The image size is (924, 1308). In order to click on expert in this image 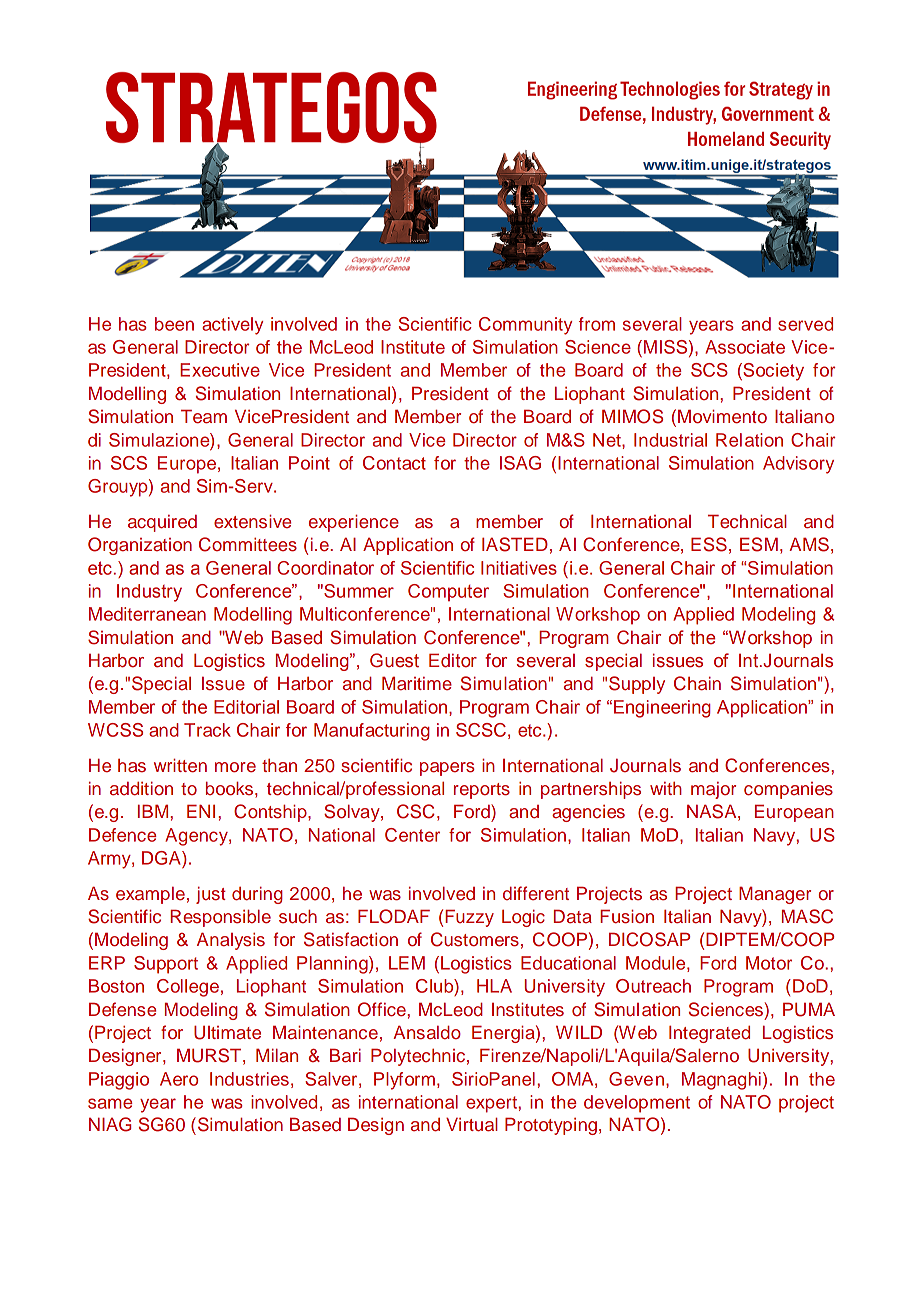, I will do `click(492, 1104)`.
